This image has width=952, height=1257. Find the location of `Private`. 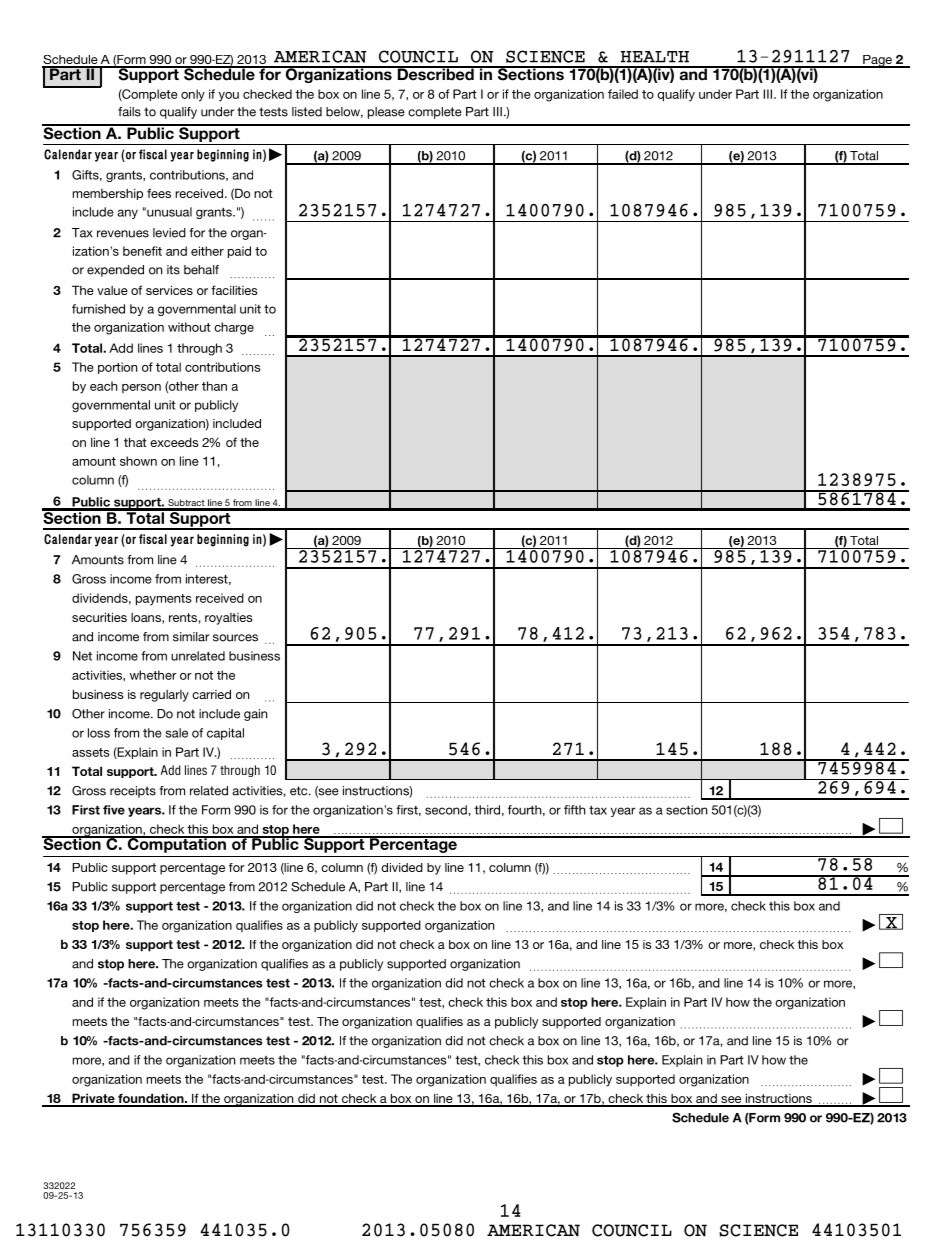

Private is located at coordinates (93, 1099).
